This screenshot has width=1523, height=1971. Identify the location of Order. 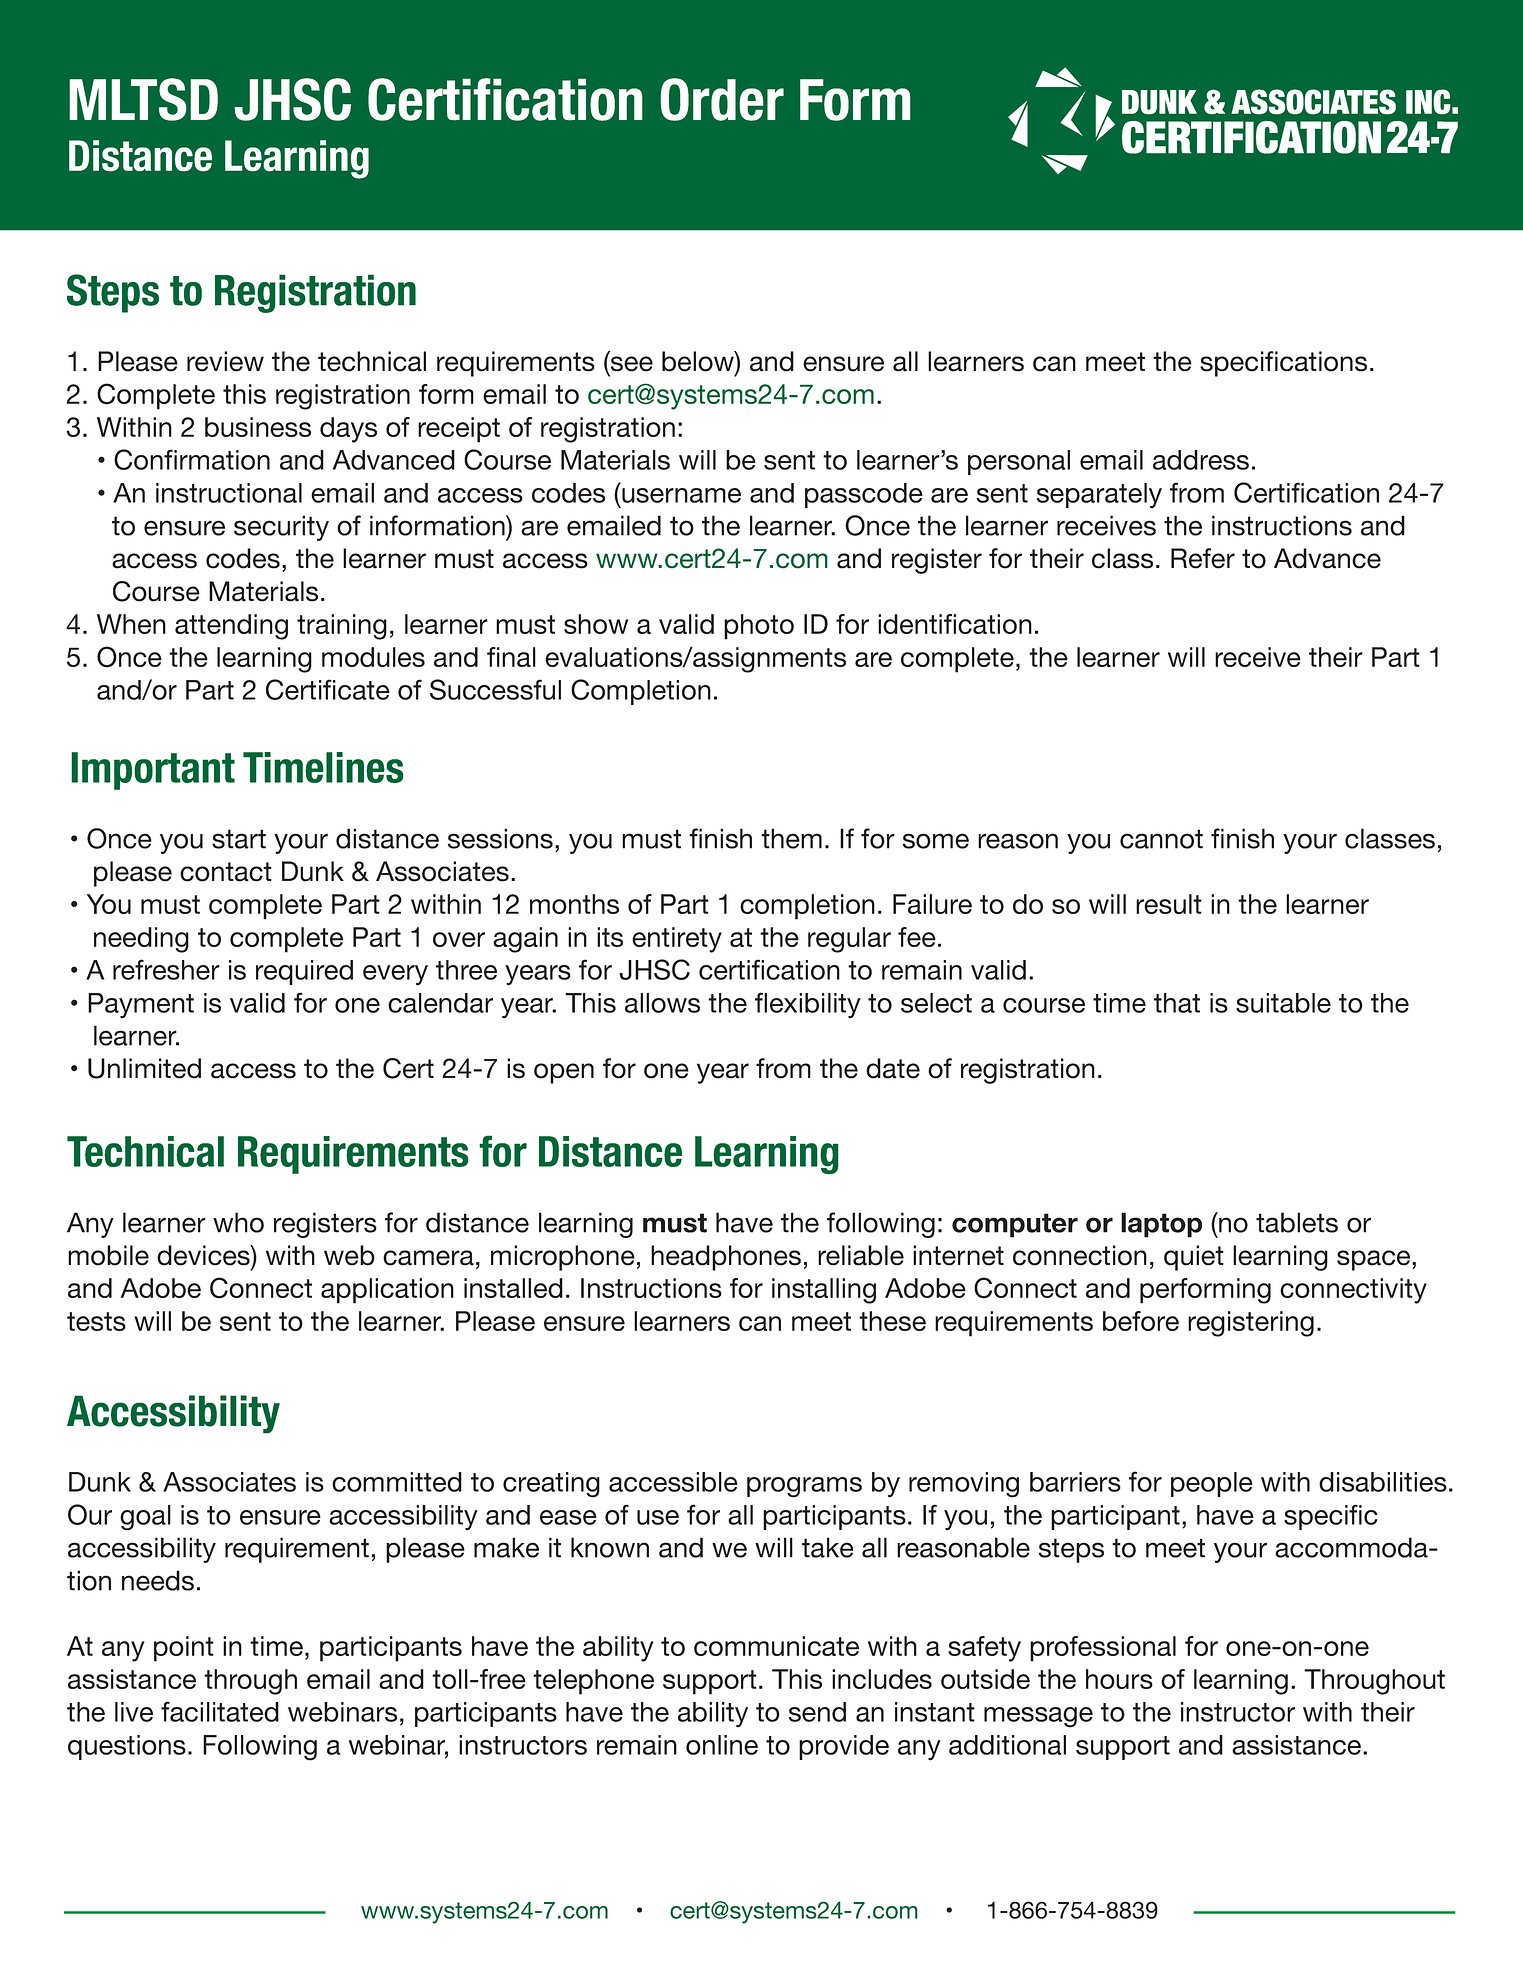
(722, 99).
